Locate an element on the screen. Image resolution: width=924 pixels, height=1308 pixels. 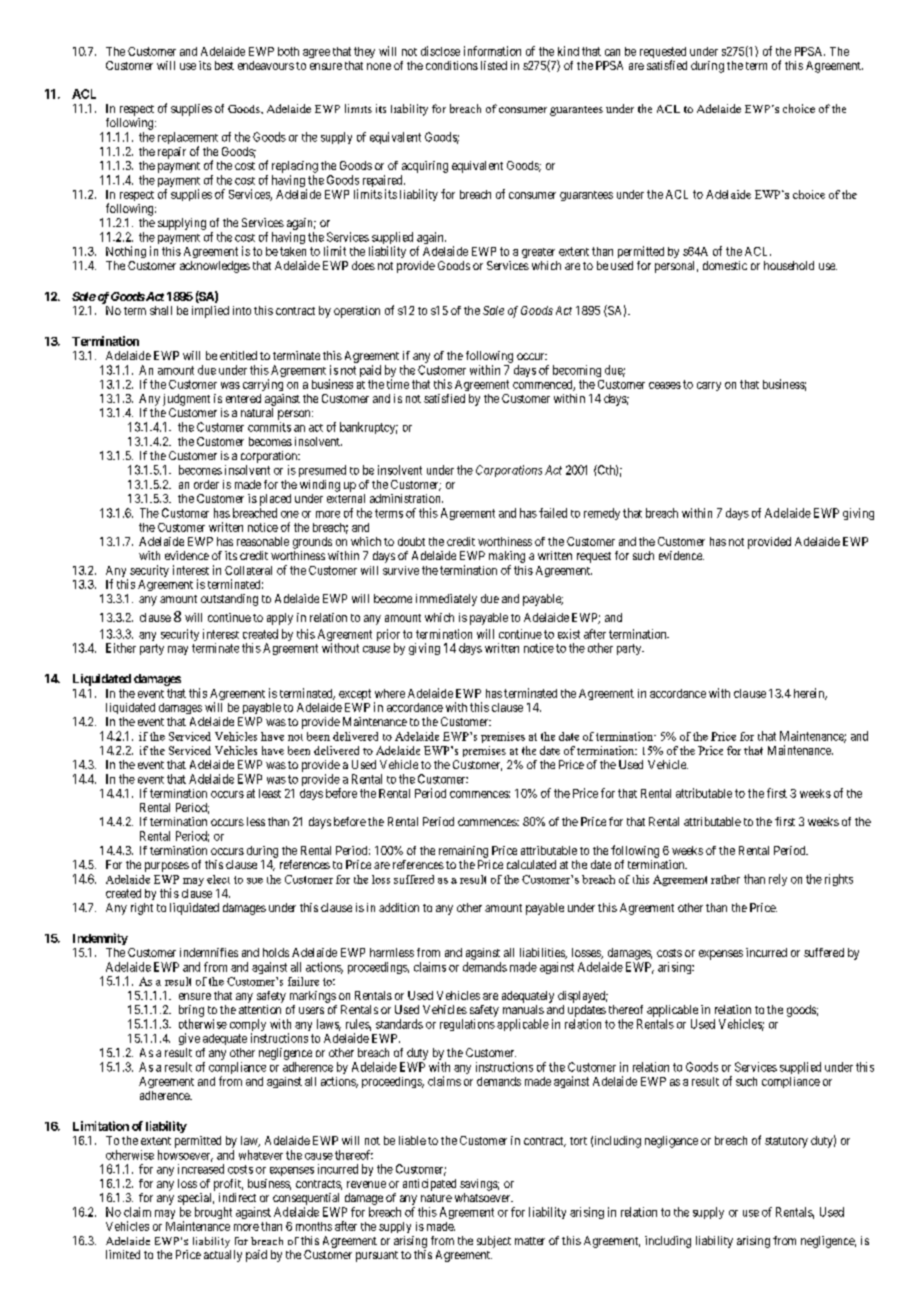
operation is located at coordinates (357, 312).
